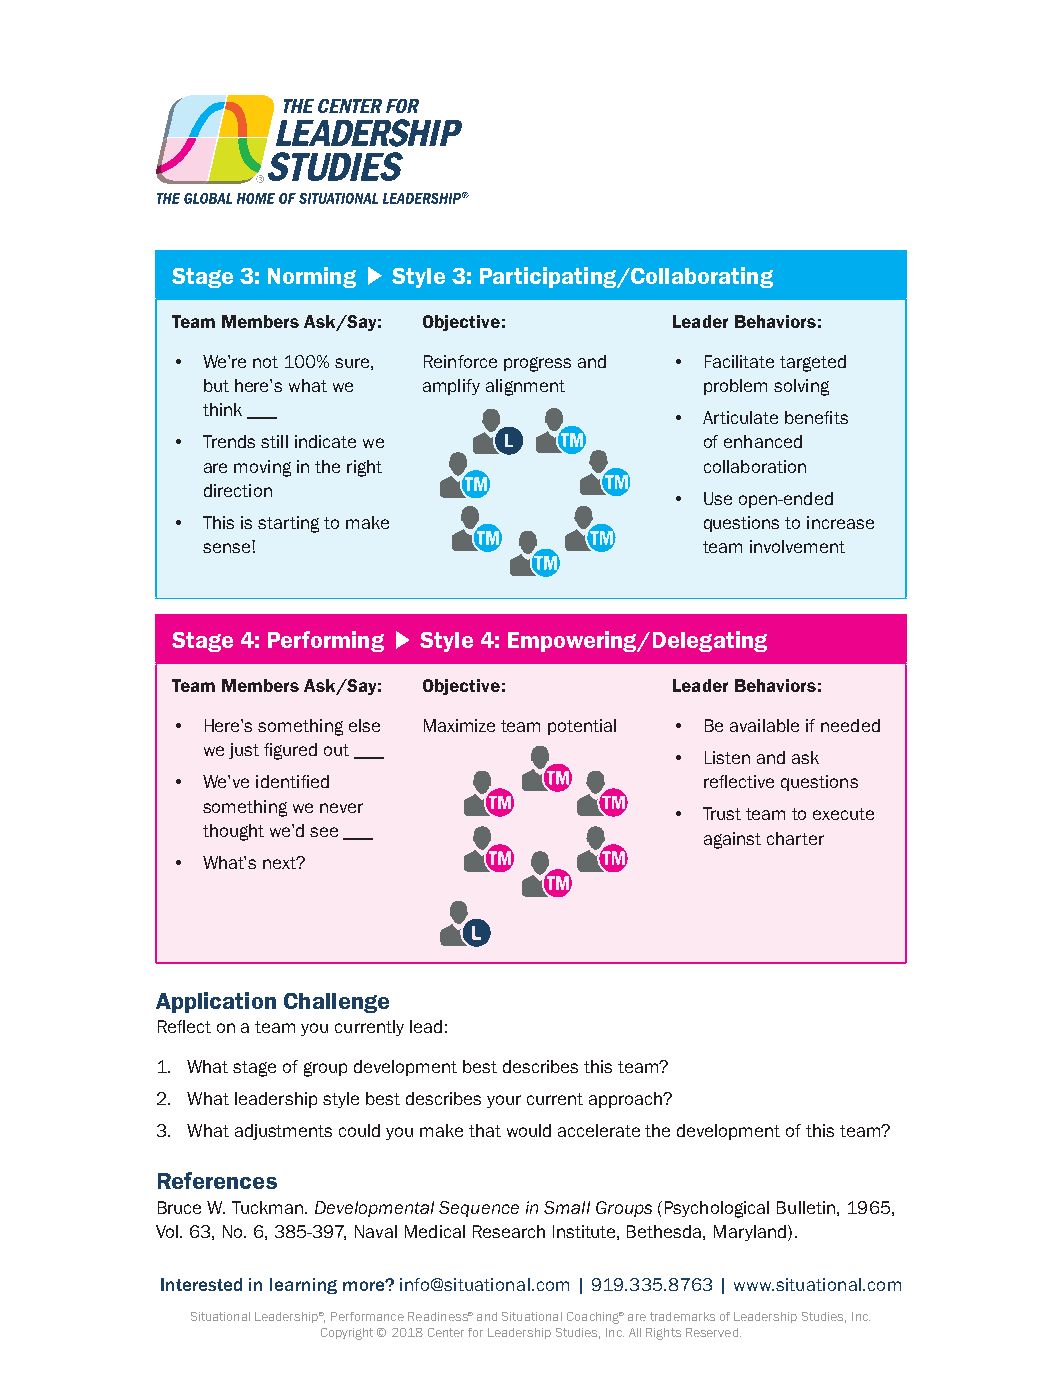 Image resolution: width=1062 pixels, height=1375 pixels. I want to click on progress, so click(537, 364).
